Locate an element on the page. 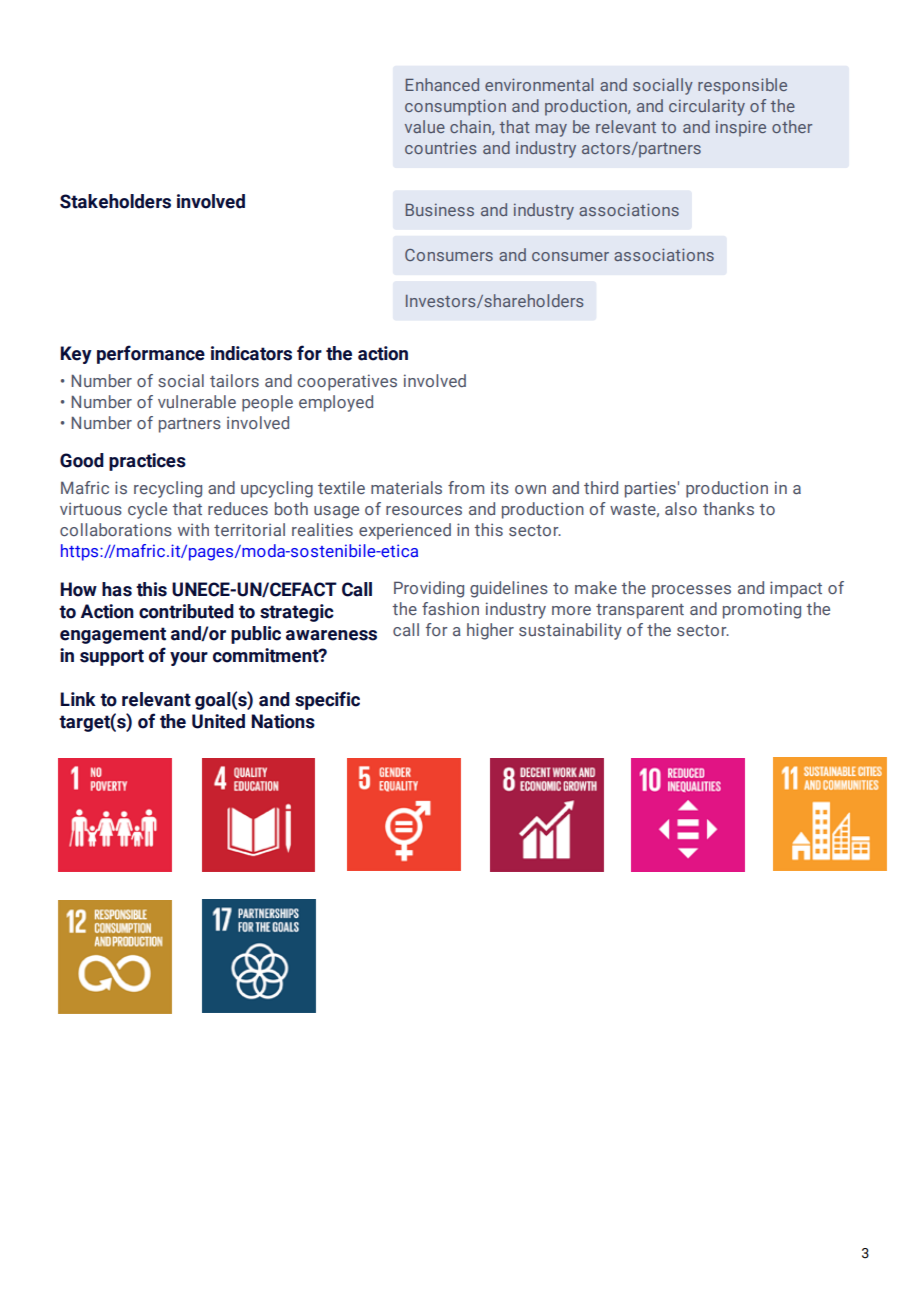  specific is located at coordinates (327, 700).
